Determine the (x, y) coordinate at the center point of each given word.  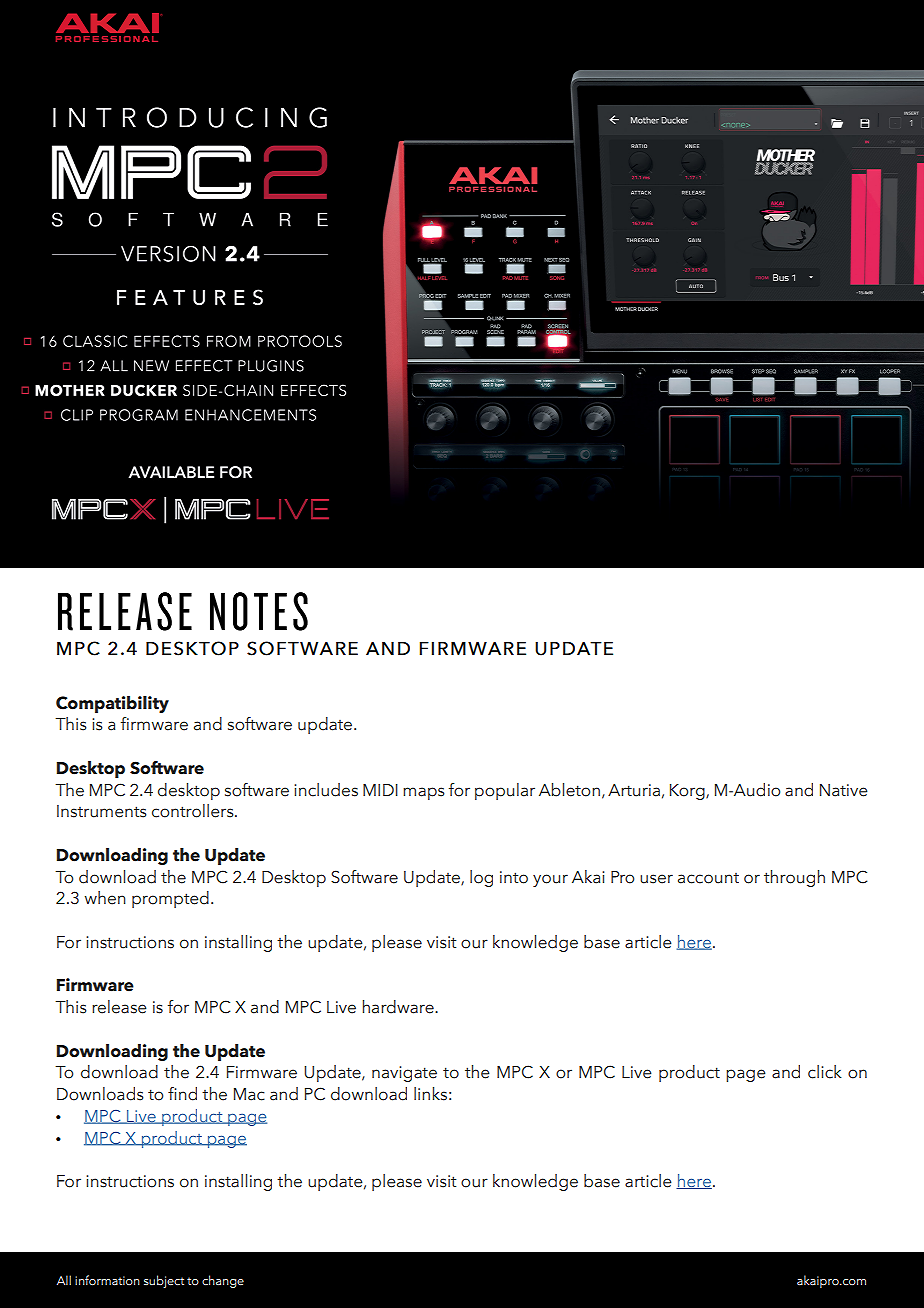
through (794, 878)
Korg (688, 792)
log (481, 878)
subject (164, 1281)
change (223, 1281)
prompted (170, 899)
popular (505, 791)
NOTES (259, 611)
